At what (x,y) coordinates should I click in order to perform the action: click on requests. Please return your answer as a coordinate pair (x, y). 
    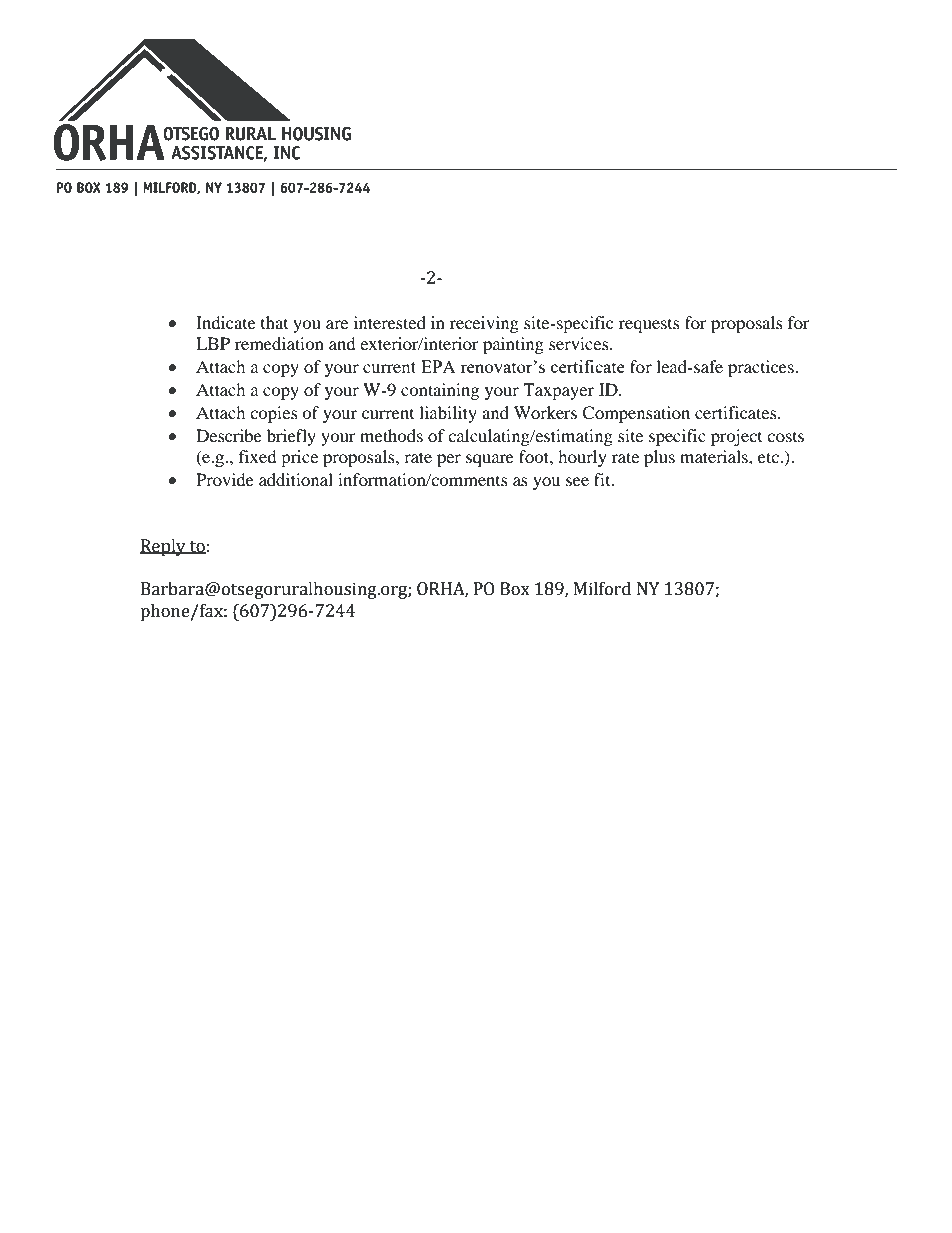
    Looking at the image, I should click on (649, 326).
